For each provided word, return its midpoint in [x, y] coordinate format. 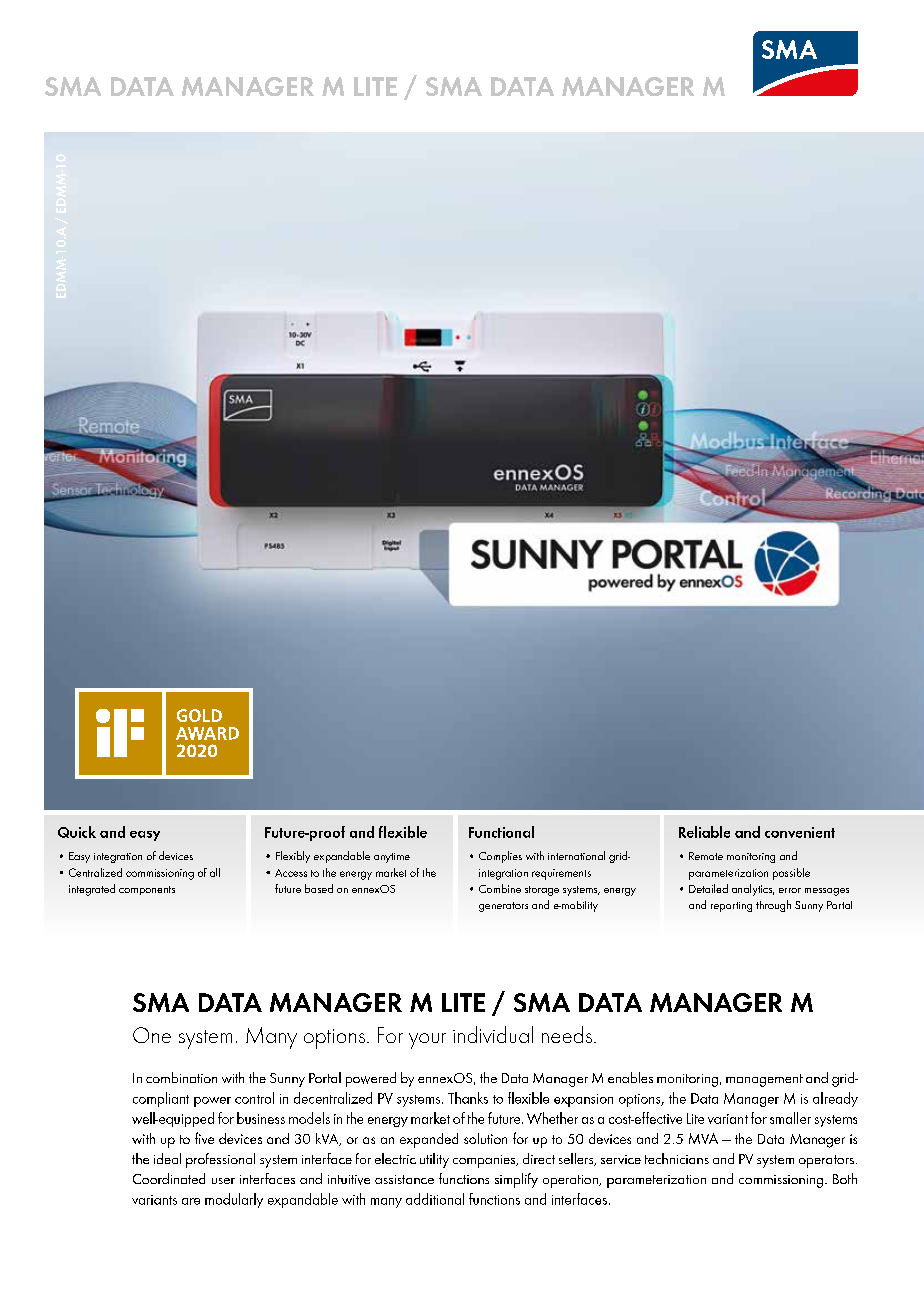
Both [845, 1178]
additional [435, 1199]
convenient [800, 832]
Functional [501, 832]
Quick [77, 832]
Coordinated [169, 1178]
